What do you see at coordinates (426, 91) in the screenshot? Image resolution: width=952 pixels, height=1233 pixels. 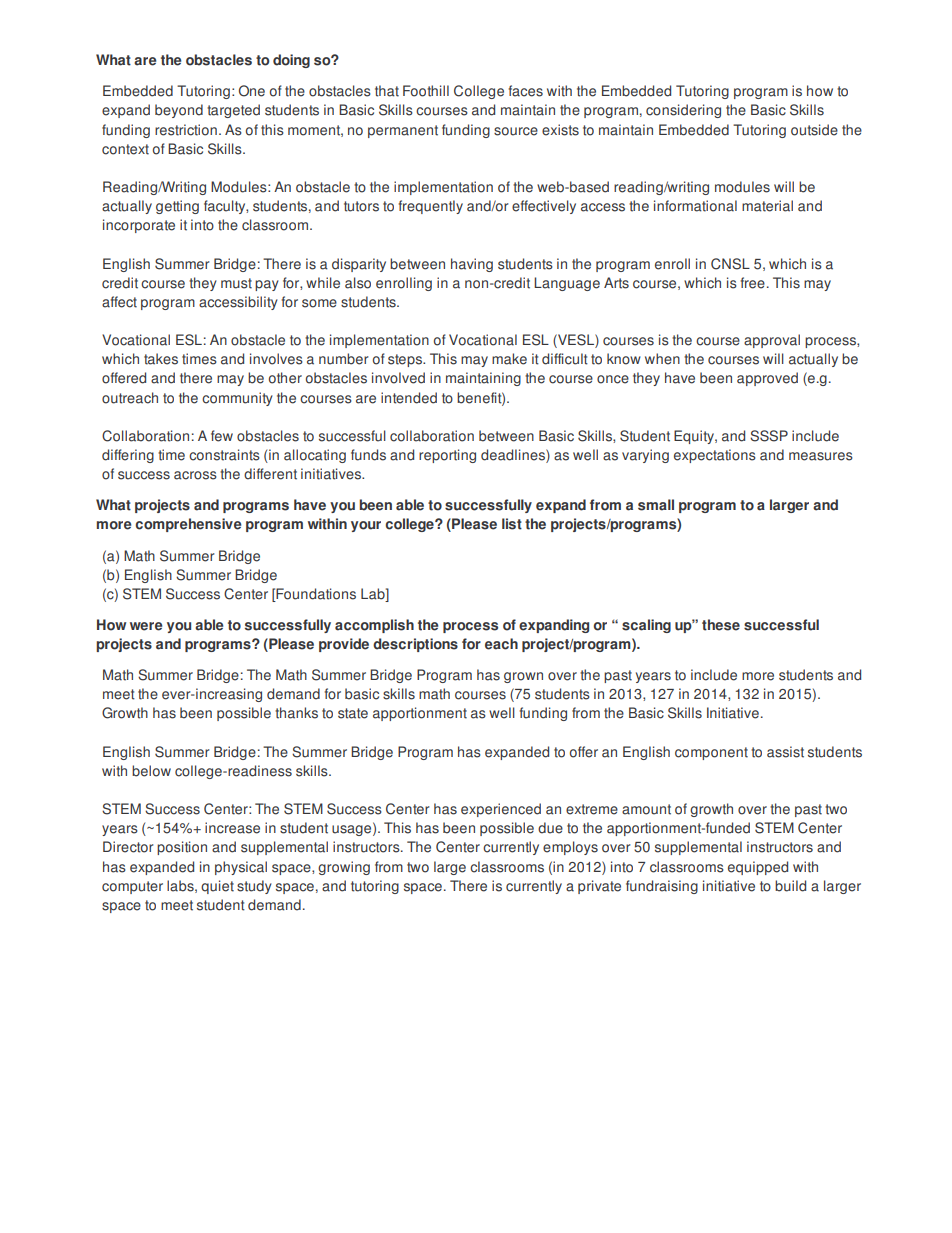 I see `Foothill` at bounding box center [426, 91].
